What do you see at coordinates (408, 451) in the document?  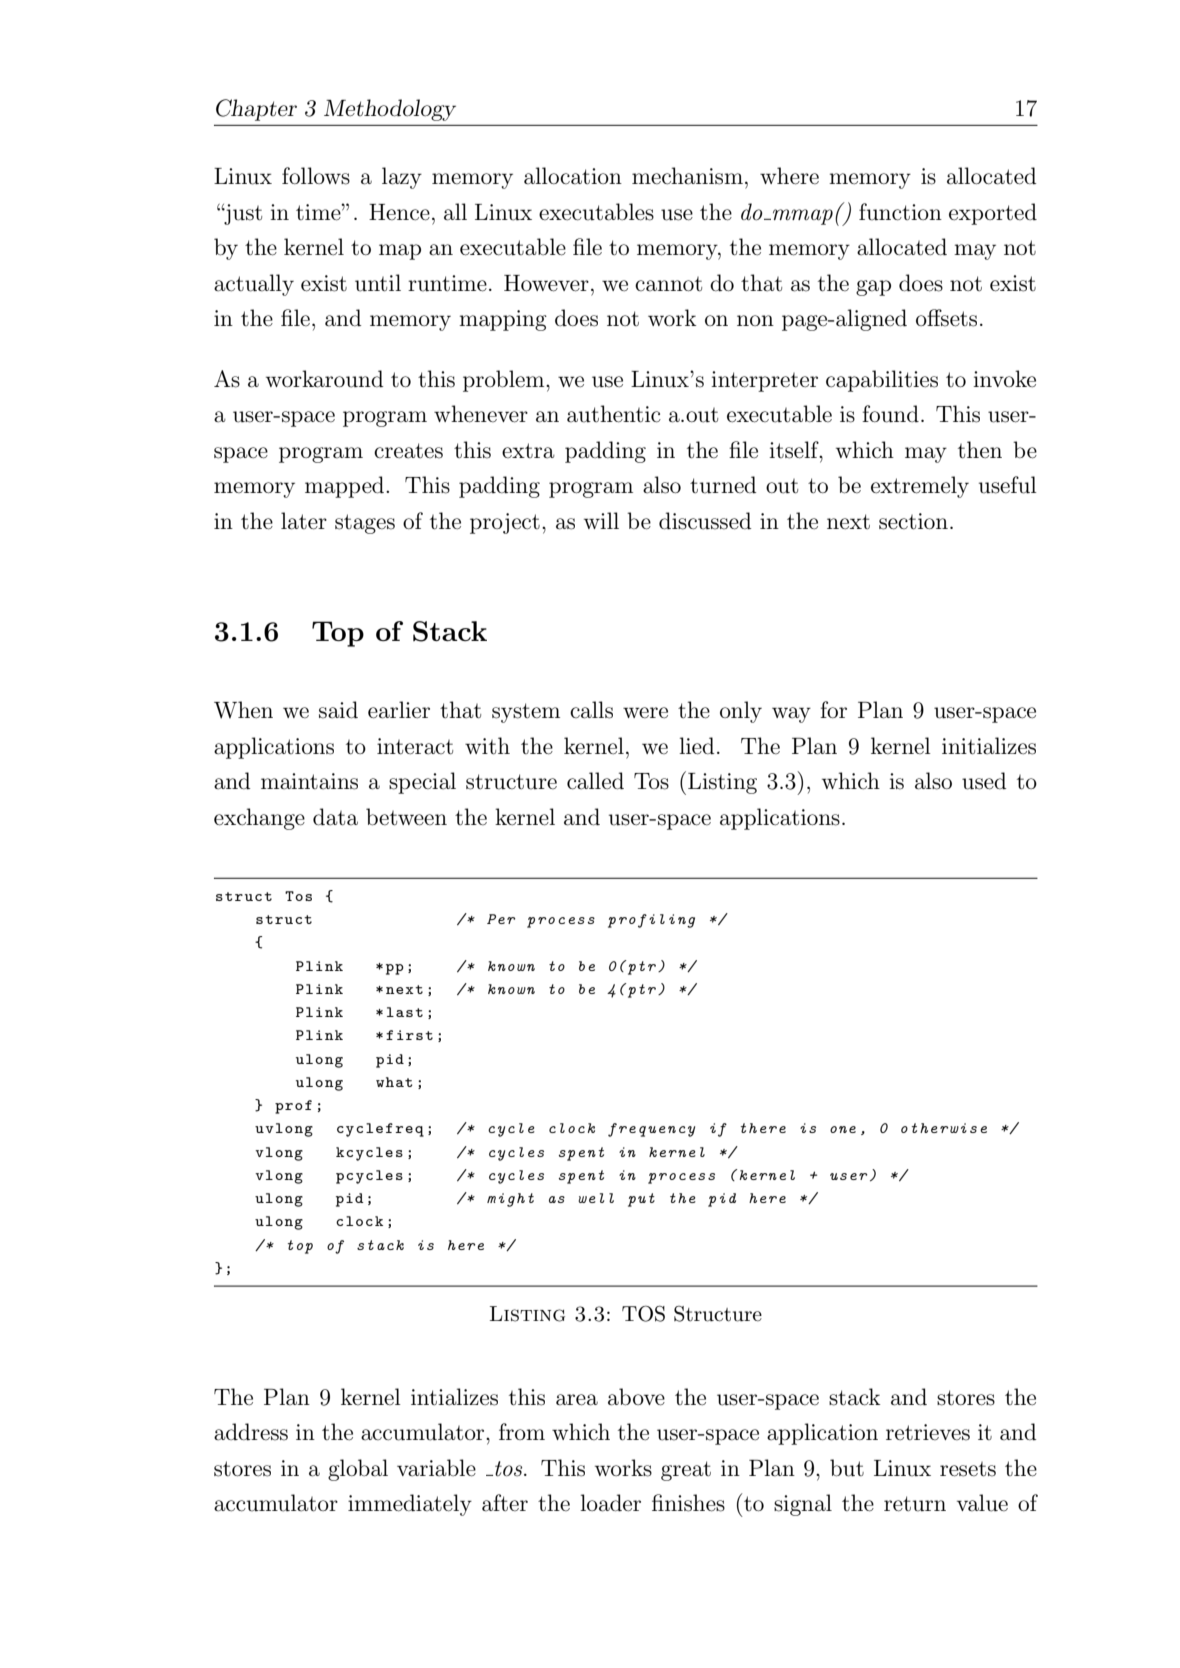 I see `creates` at bounding box center [408, 451].
